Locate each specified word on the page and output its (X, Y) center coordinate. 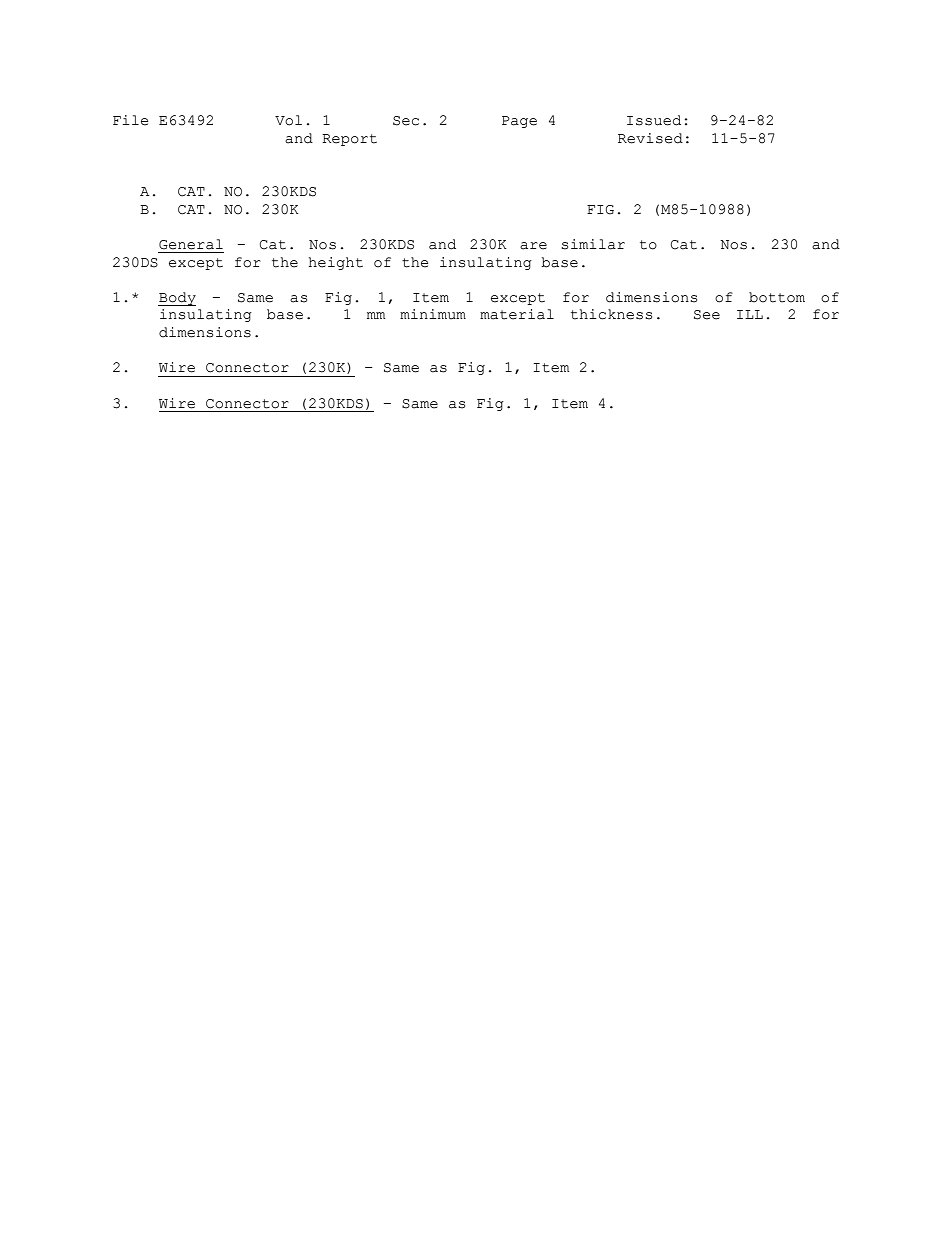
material (517, 314)
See (707, 315)
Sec (406, 121)
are (533, 246)
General (191, 244)
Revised (650, 138)
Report (349, 140)
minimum (433, 314)
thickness (611, 314)
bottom (777, 297)
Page (519, 122)
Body (177, 299)
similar (593, 244)
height (336, 263)
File (130, 120)
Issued (654, 120)
